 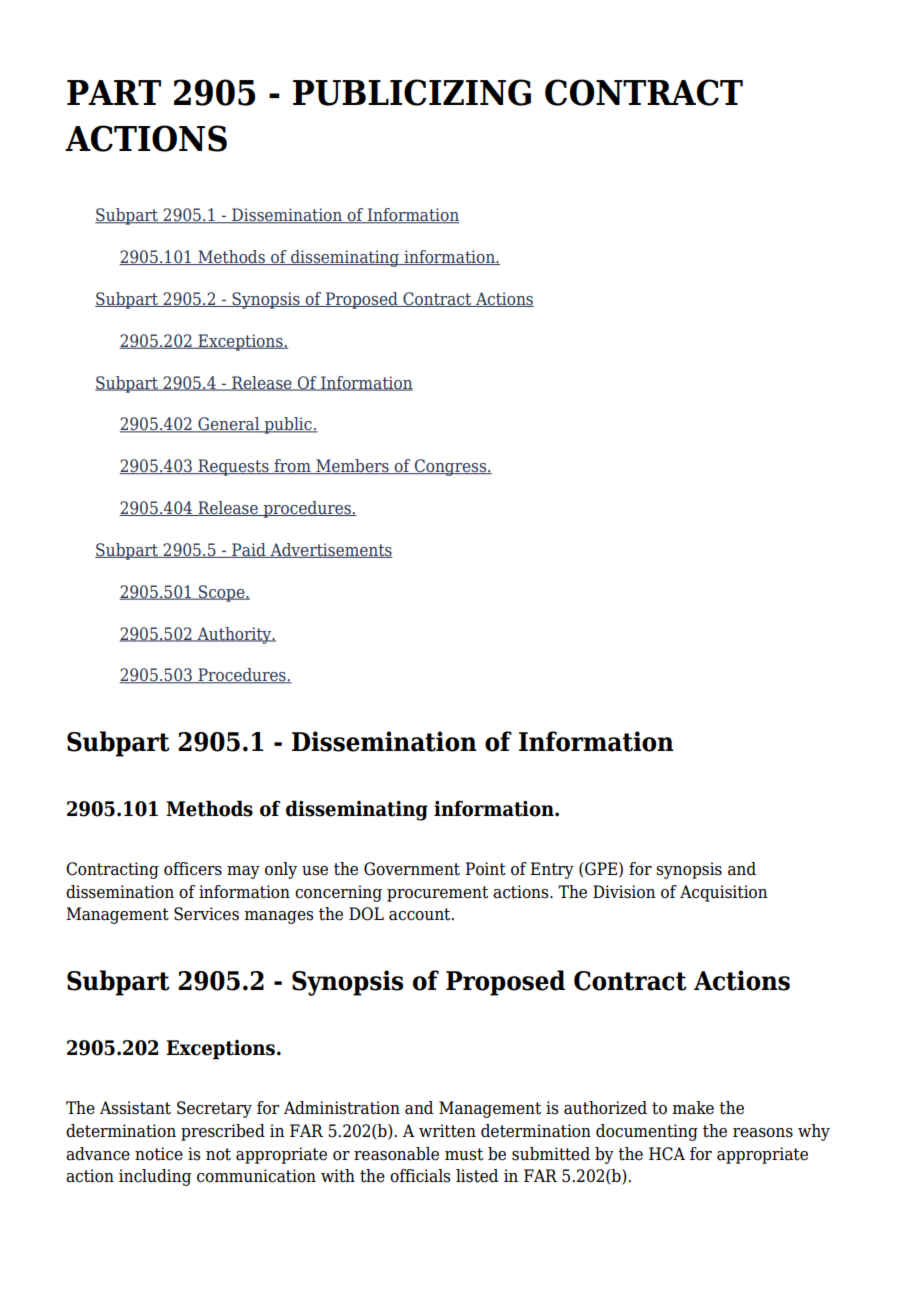 What do you see at coordinates (249, 550) in the page?
I see `Paid` at bounding box center [249, 550].
